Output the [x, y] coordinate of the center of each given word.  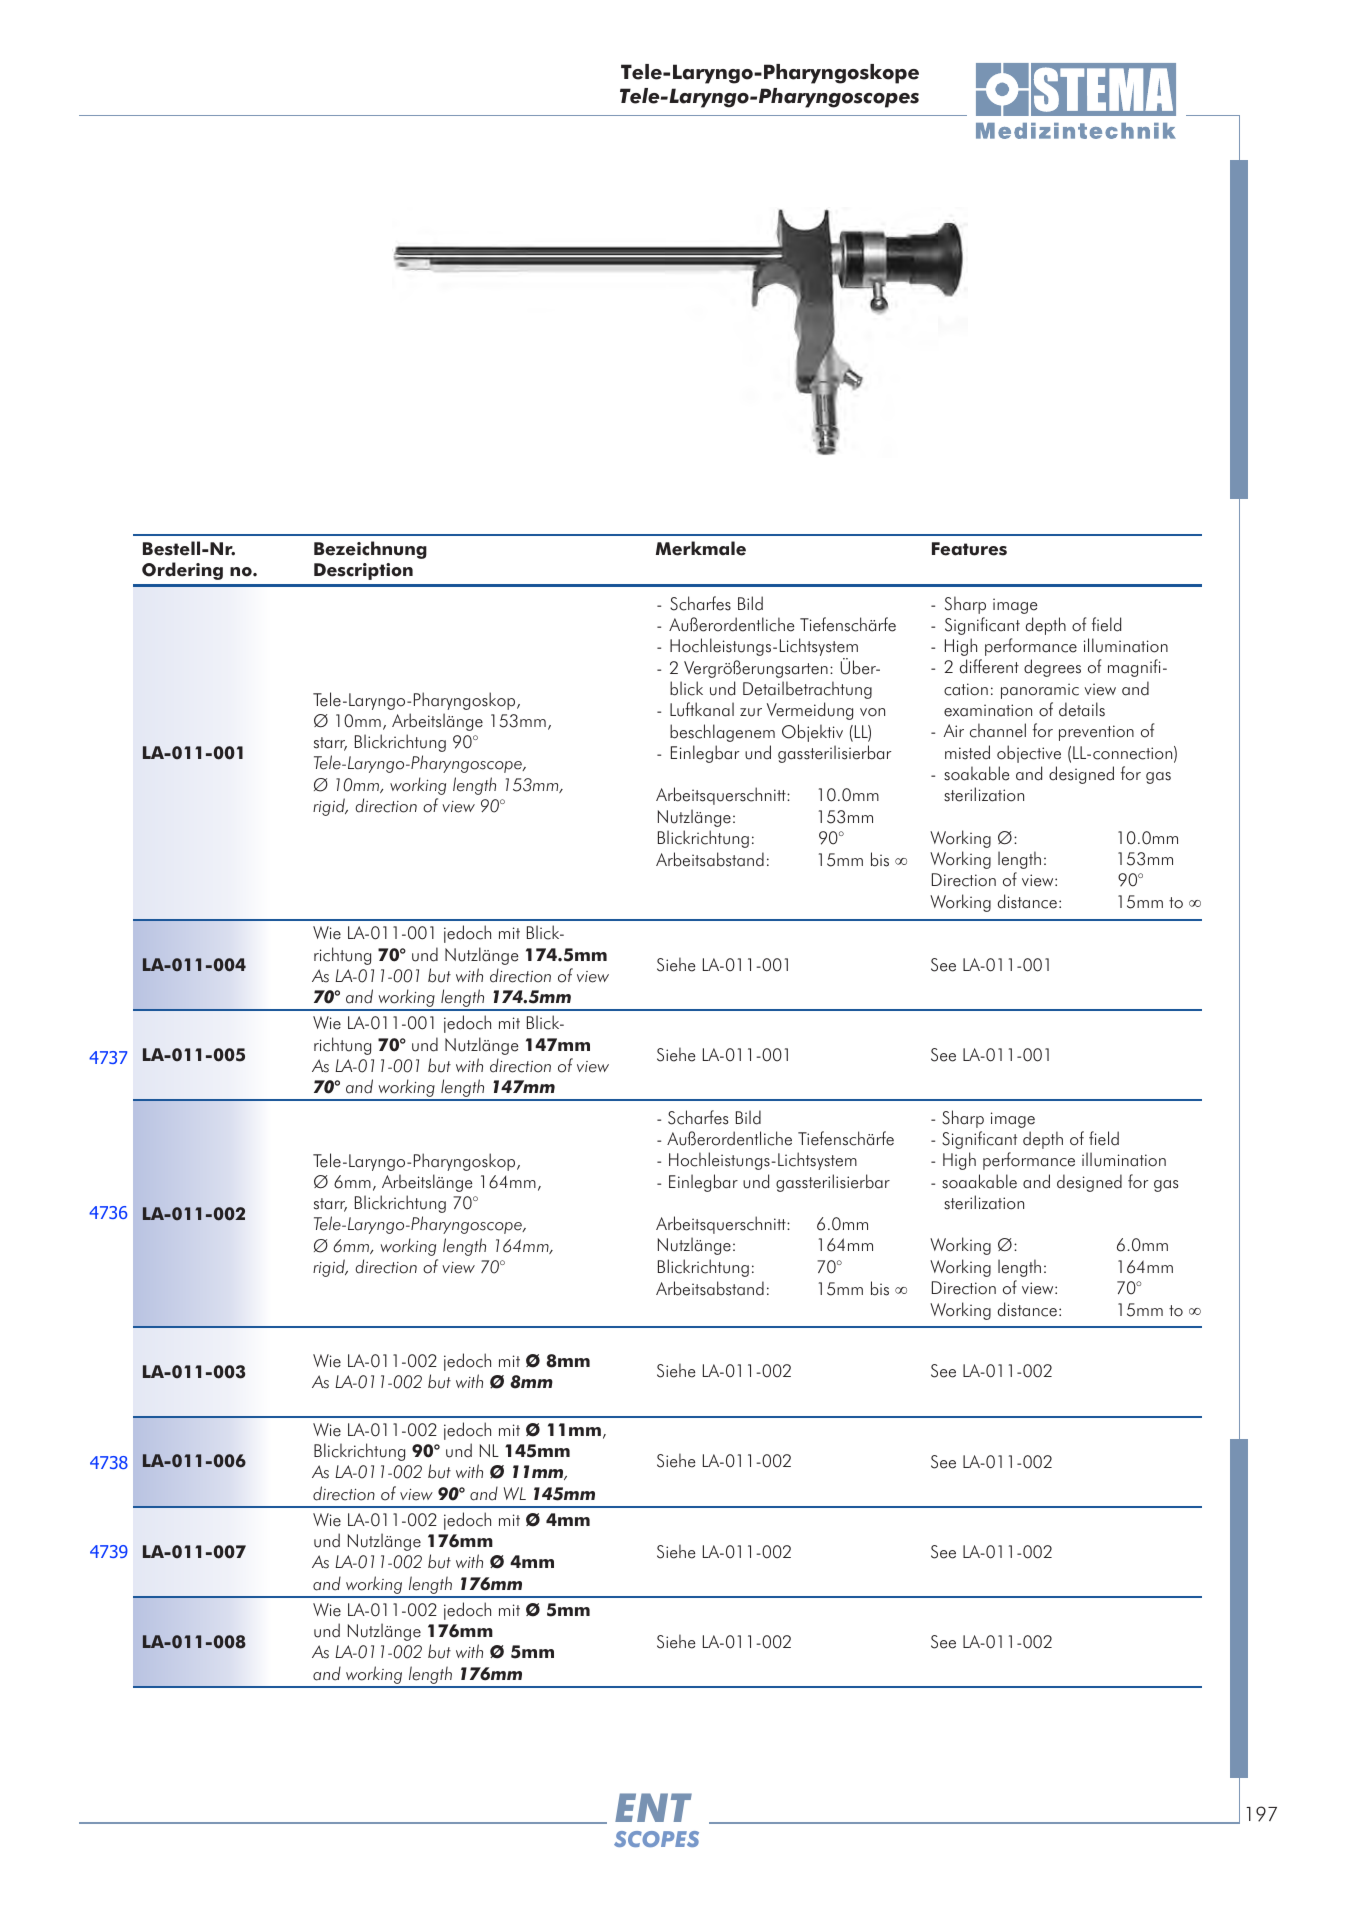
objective [1029, 754]
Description [363, 571]
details [1082, 709]
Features [969, 549]
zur [751, 712]
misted [967, 752]
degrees [1052, 668]
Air [954, 730]
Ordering [182, 571]
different [989, 666]
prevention [1096, 733]
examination [988, 710]
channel [998, 730]
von [872, 712]
